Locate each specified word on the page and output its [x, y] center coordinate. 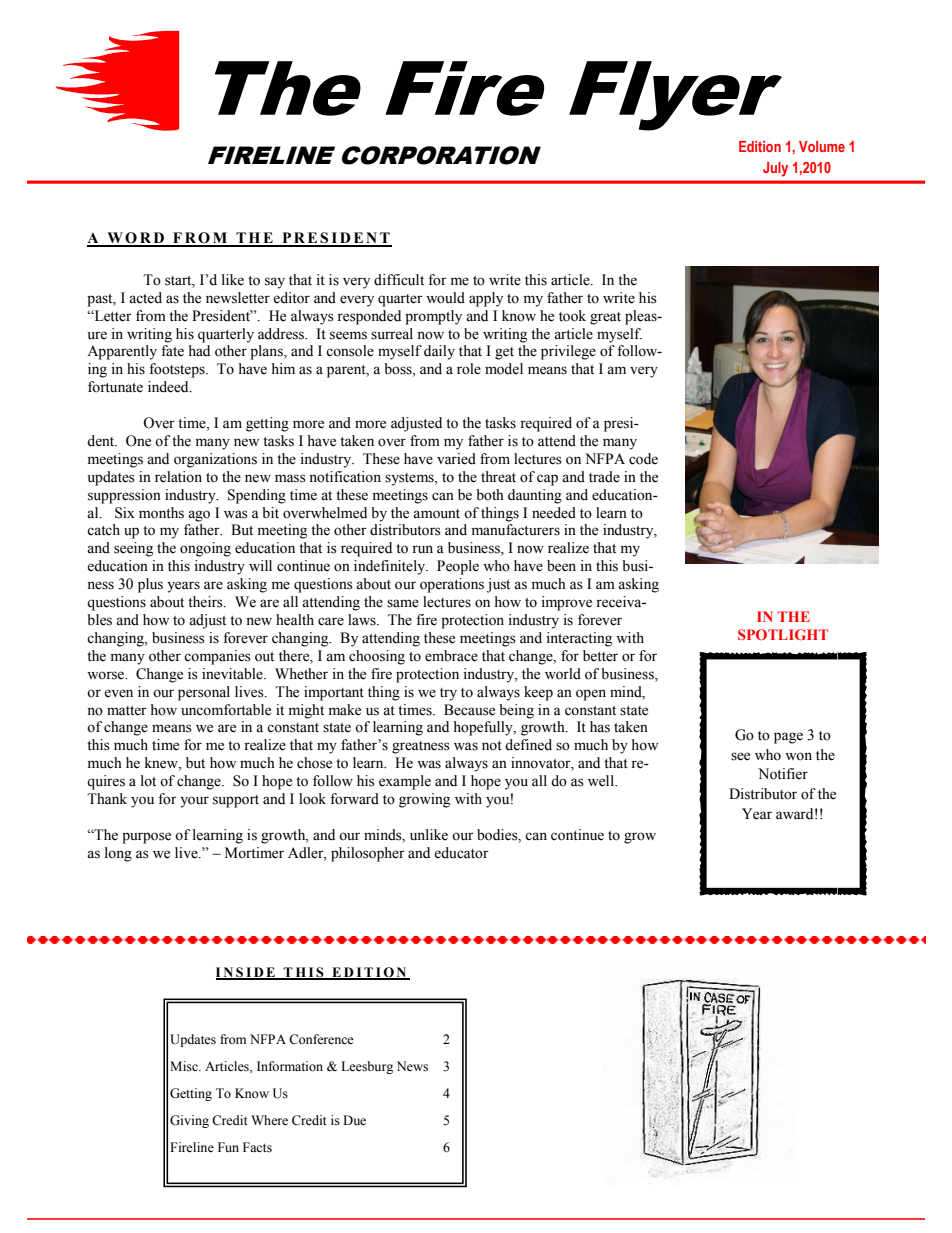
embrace [451, 656]
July [775, 169]
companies [217, 657]
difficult [399, 280]
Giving [189, 1121]
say [275, 283]
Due [354, 1120]
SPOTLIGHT [783, 634]
